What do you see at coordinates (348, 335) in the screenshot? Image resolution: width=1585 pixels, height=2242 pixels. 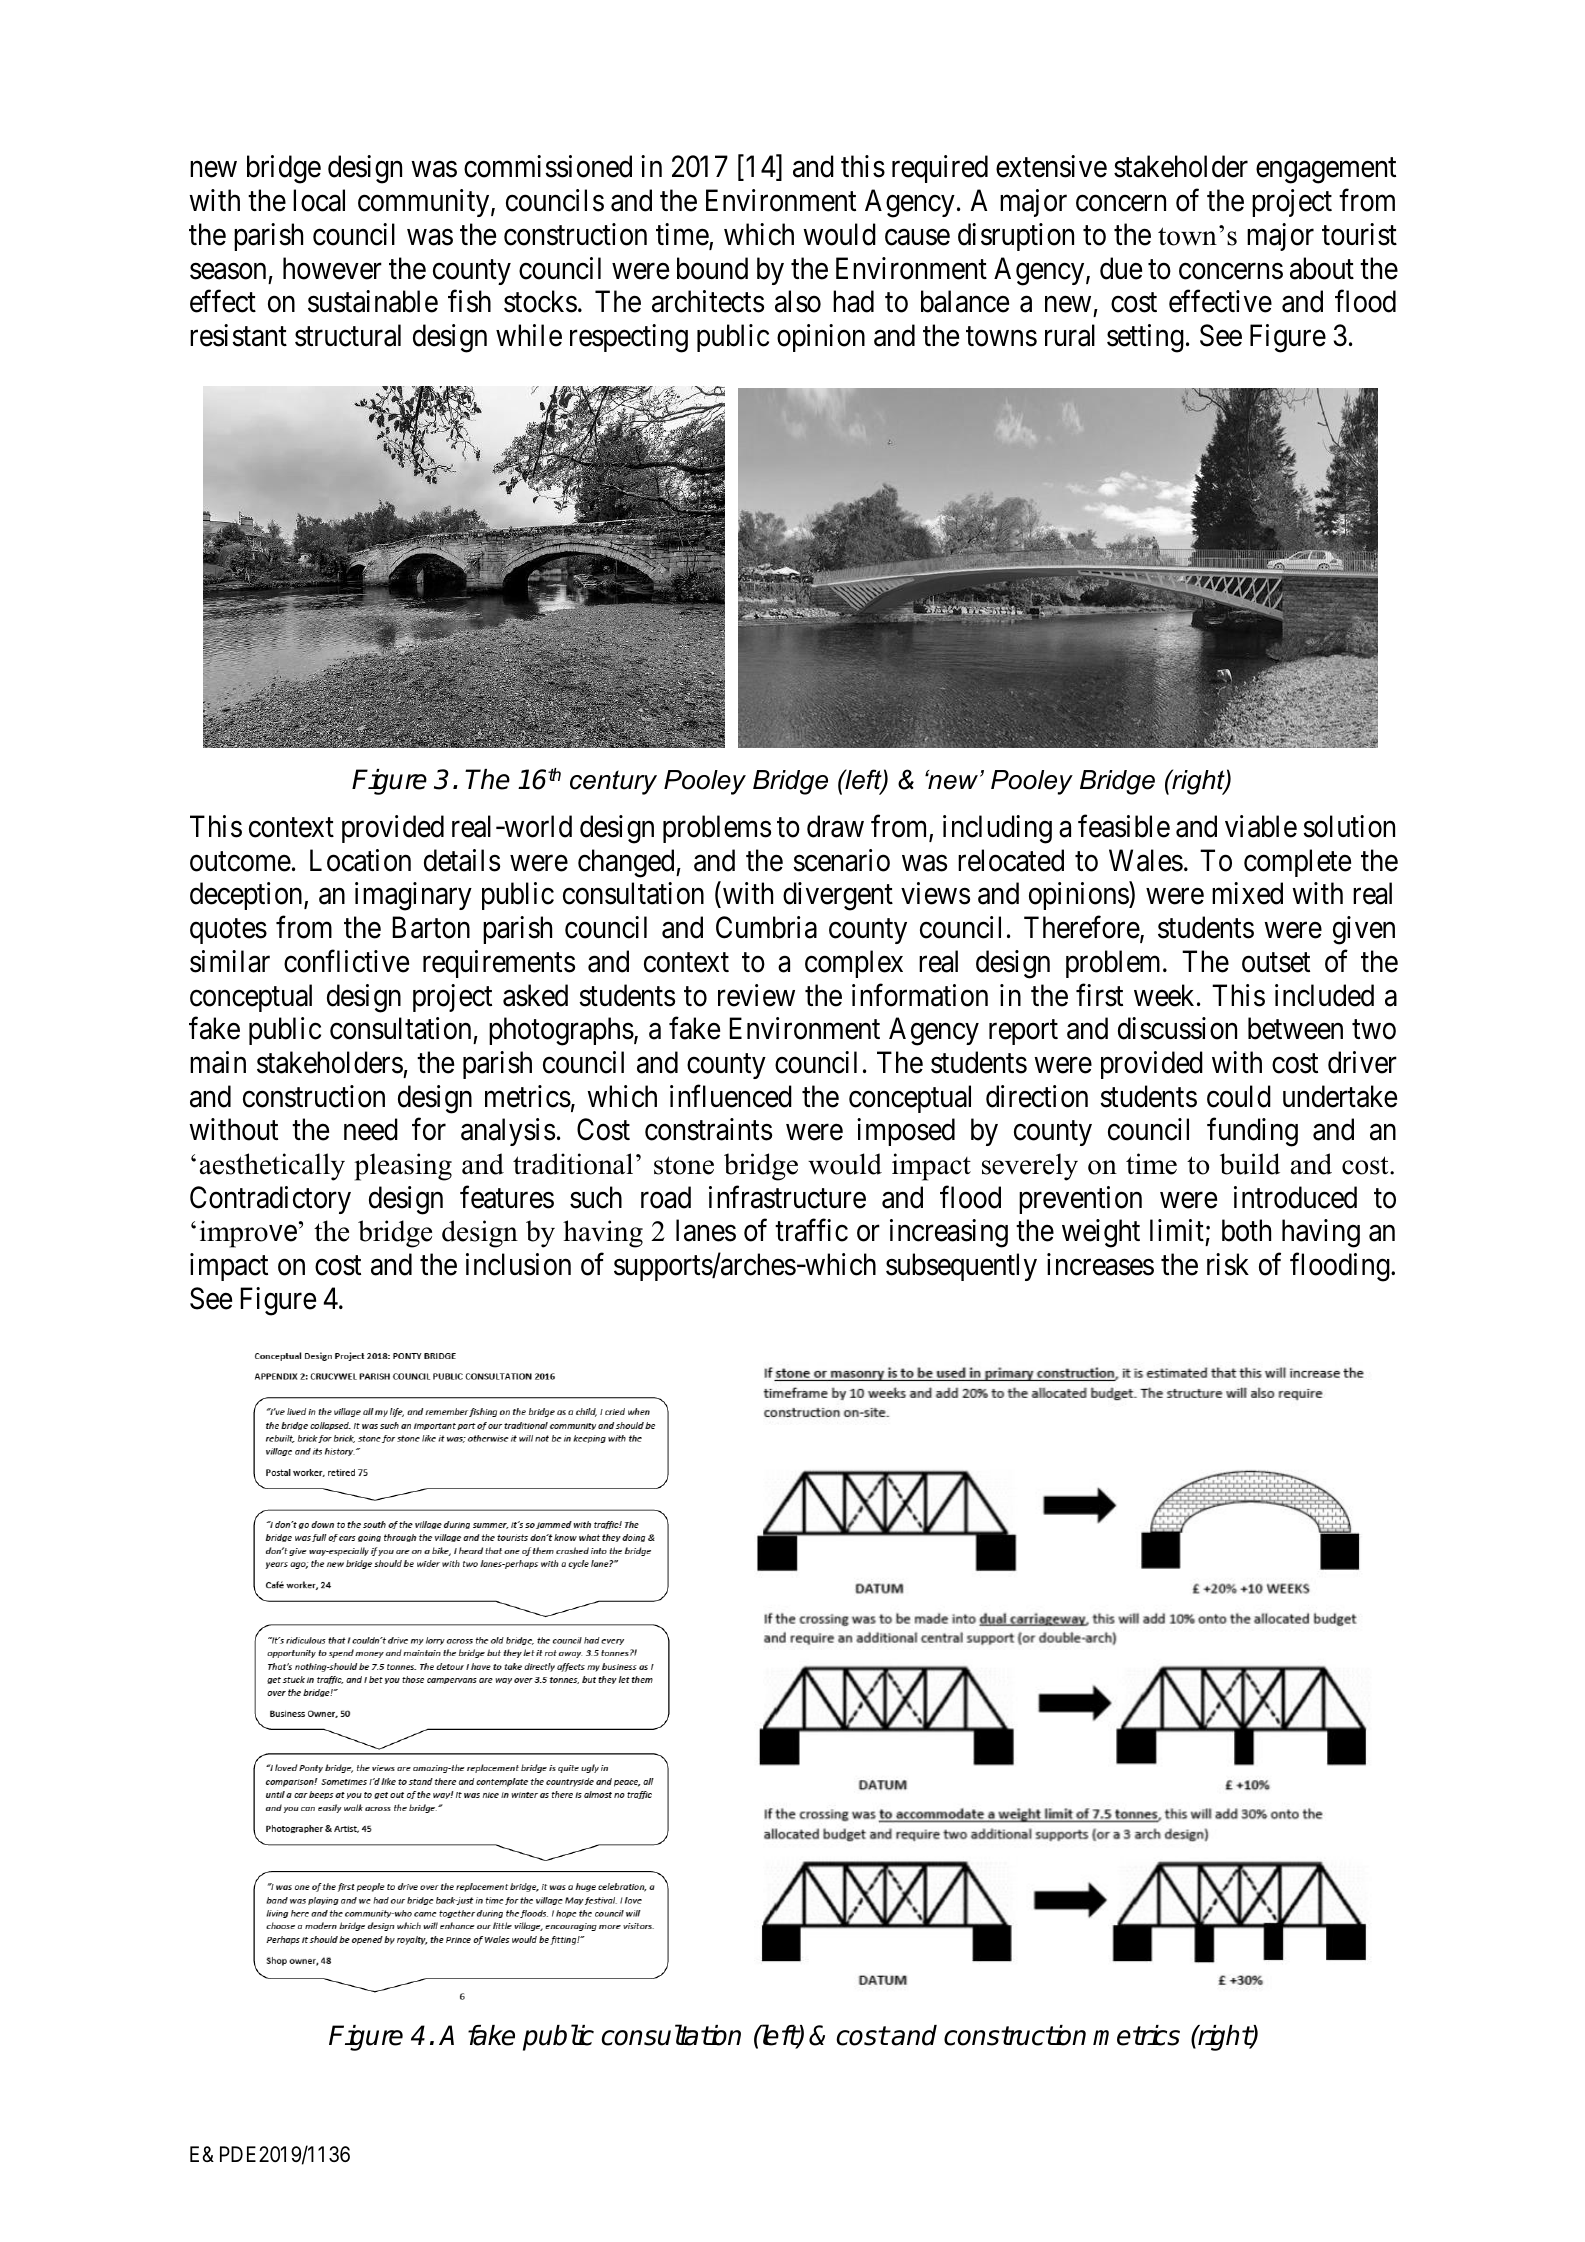 I see `structural` at bounding box center [348, 335].
